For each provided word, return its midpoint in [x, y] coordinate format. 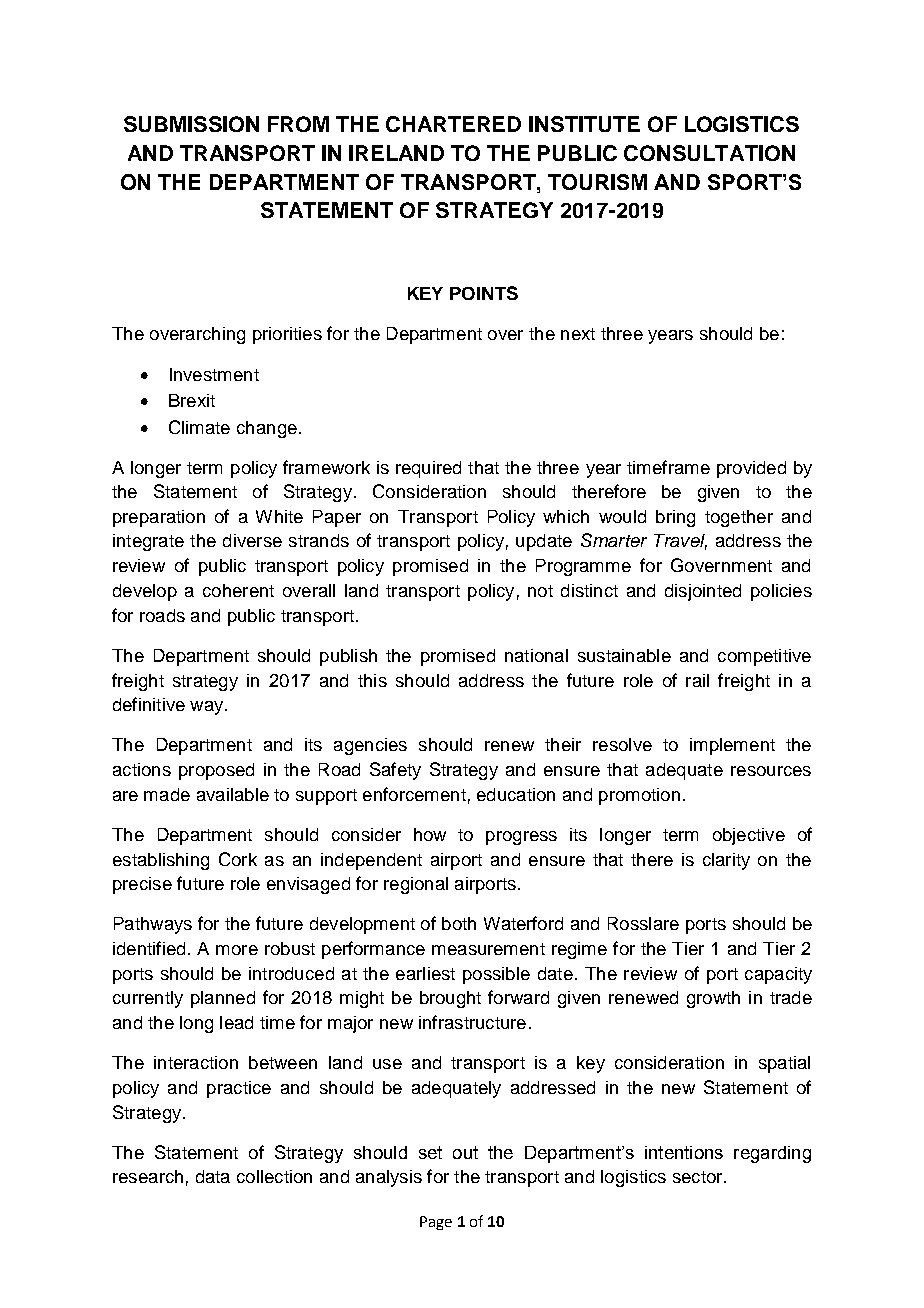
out [465, 1152]
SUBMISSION [191, 124]
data [213, 1176]
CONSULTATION [709, 153]
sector [699, 1177]
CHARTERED [453, 124]
